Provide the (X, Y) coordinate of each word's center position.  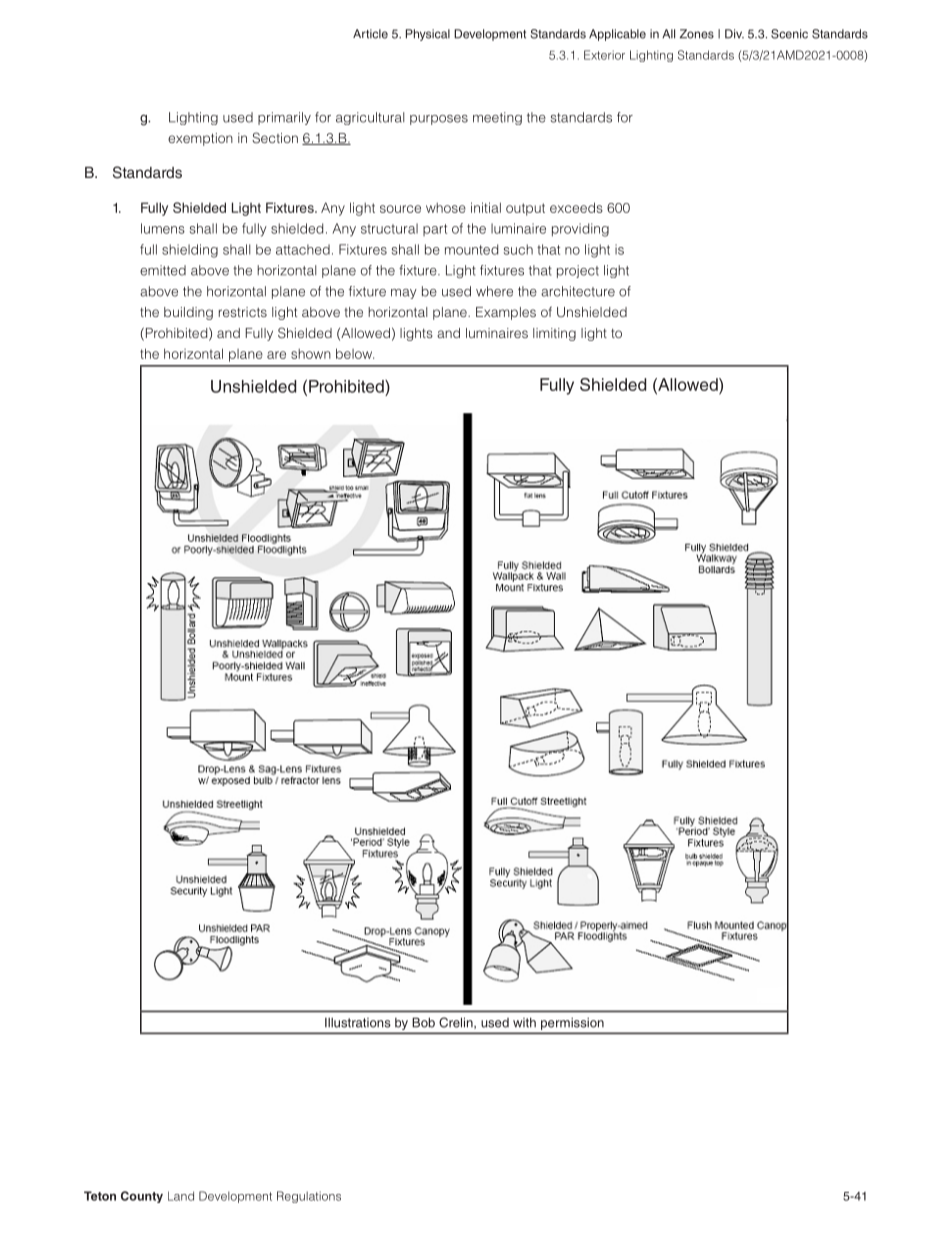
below (355, 353)
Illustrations (358, 1023)
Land (181, 1196)
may (404, 294)
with (524, 1022)
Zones (697, 34)
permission (572, 1024)
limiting (554, 334)
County (142, 1197)
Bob (423, 1022)
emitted (163, 270)
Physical (428, 35)
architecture (578, 291)
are (276, 355)
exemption (200, 139)
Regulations (309, 1197)
